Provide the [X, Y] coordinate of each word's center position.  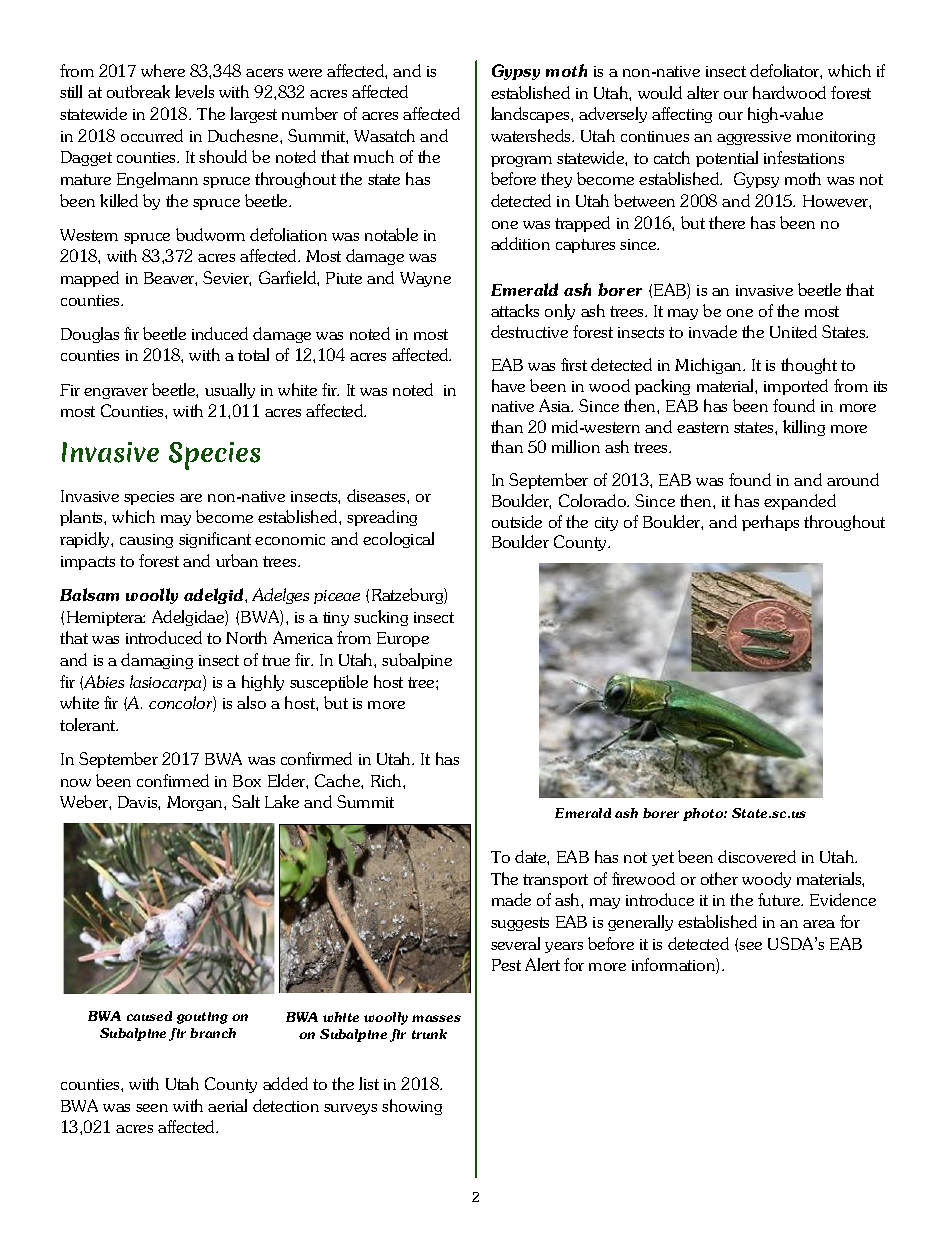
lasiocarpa [167, 683]
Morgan [196, 803]
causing [146, 541]
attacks [515, 310]
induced [220, 333]
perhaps [770, 523]
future [780, 899]
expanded [800, 502]
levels [194, 91]
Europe [403, 639]
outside [517, 521]
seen [152, 1108]
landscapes [531, 115]
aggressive [754, 138]
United [793, 331]
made [511, 899]
